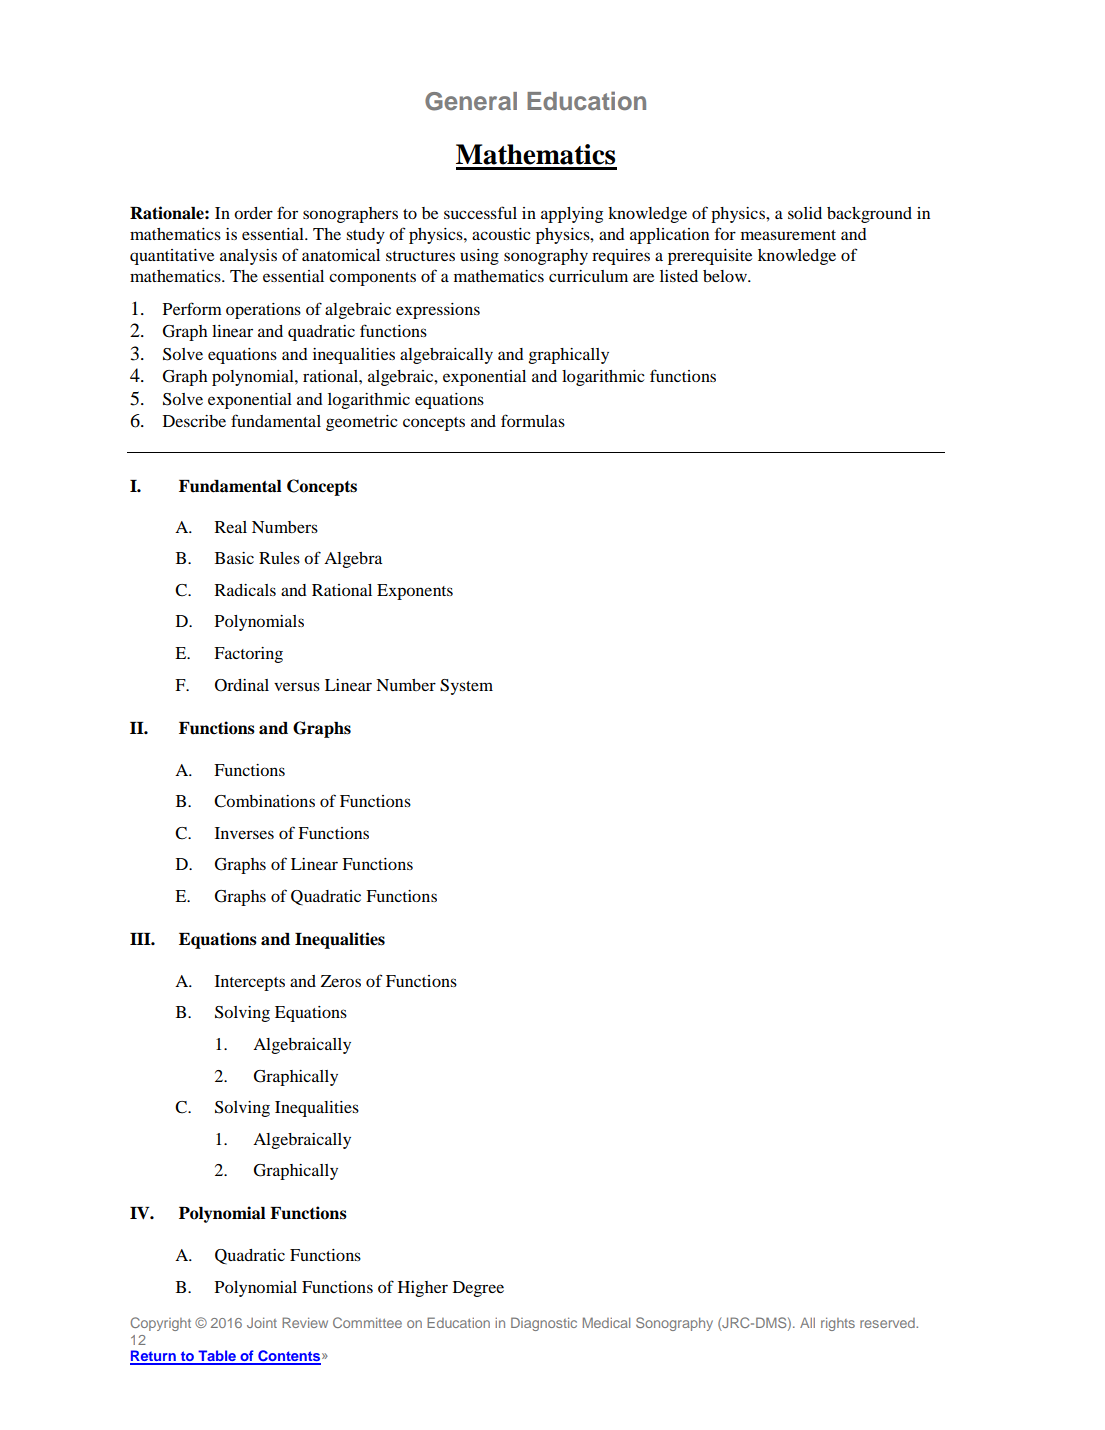 The height and width of the screenshot is (1430, 1105). Describe the element at coordinates (544, 1324) in the screenshot. I see `Diagnostic` at that location.
